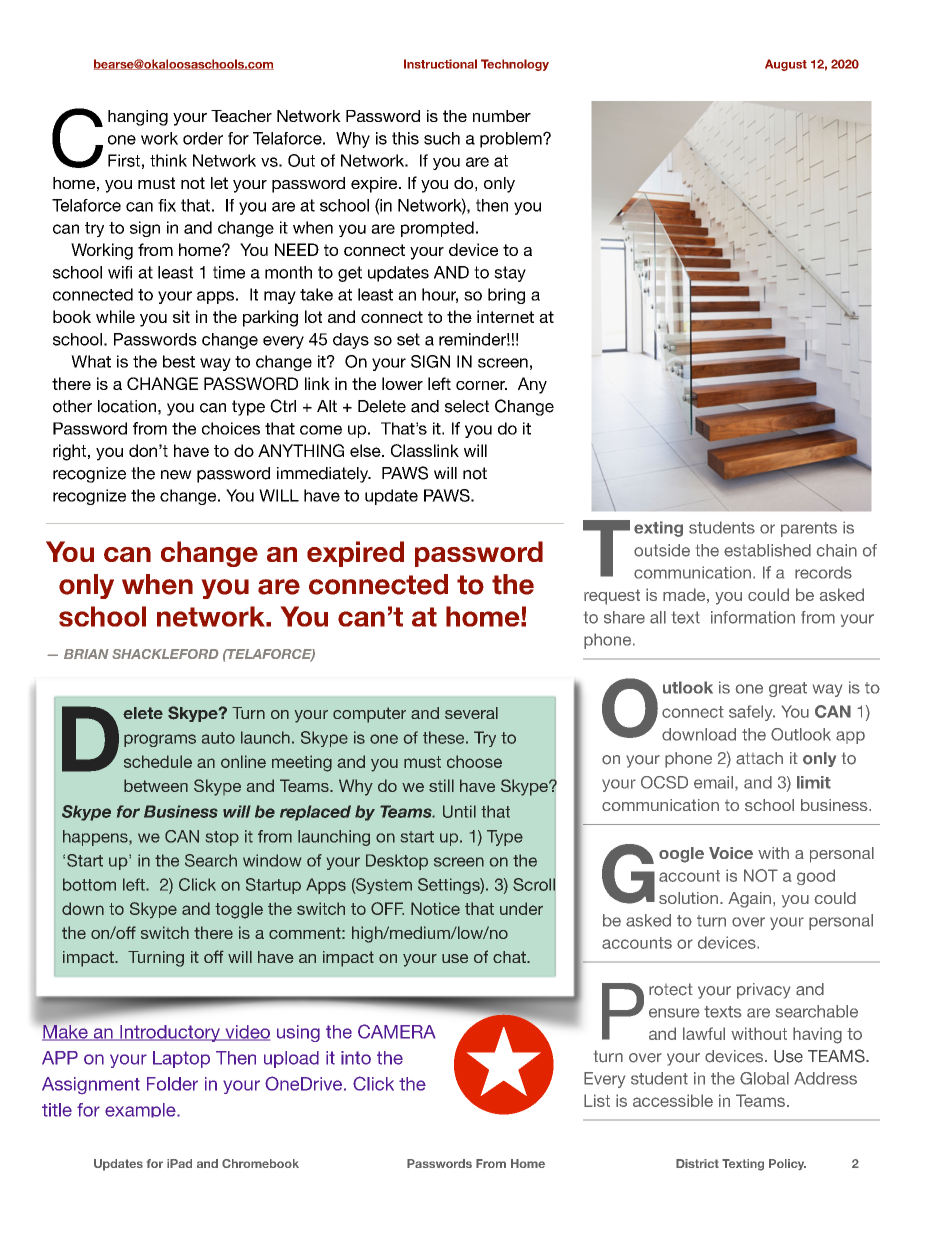  What do you see at coordinates (435, 908) in the screenshot?
I see `Notice` at bounding box center [435, 908].
